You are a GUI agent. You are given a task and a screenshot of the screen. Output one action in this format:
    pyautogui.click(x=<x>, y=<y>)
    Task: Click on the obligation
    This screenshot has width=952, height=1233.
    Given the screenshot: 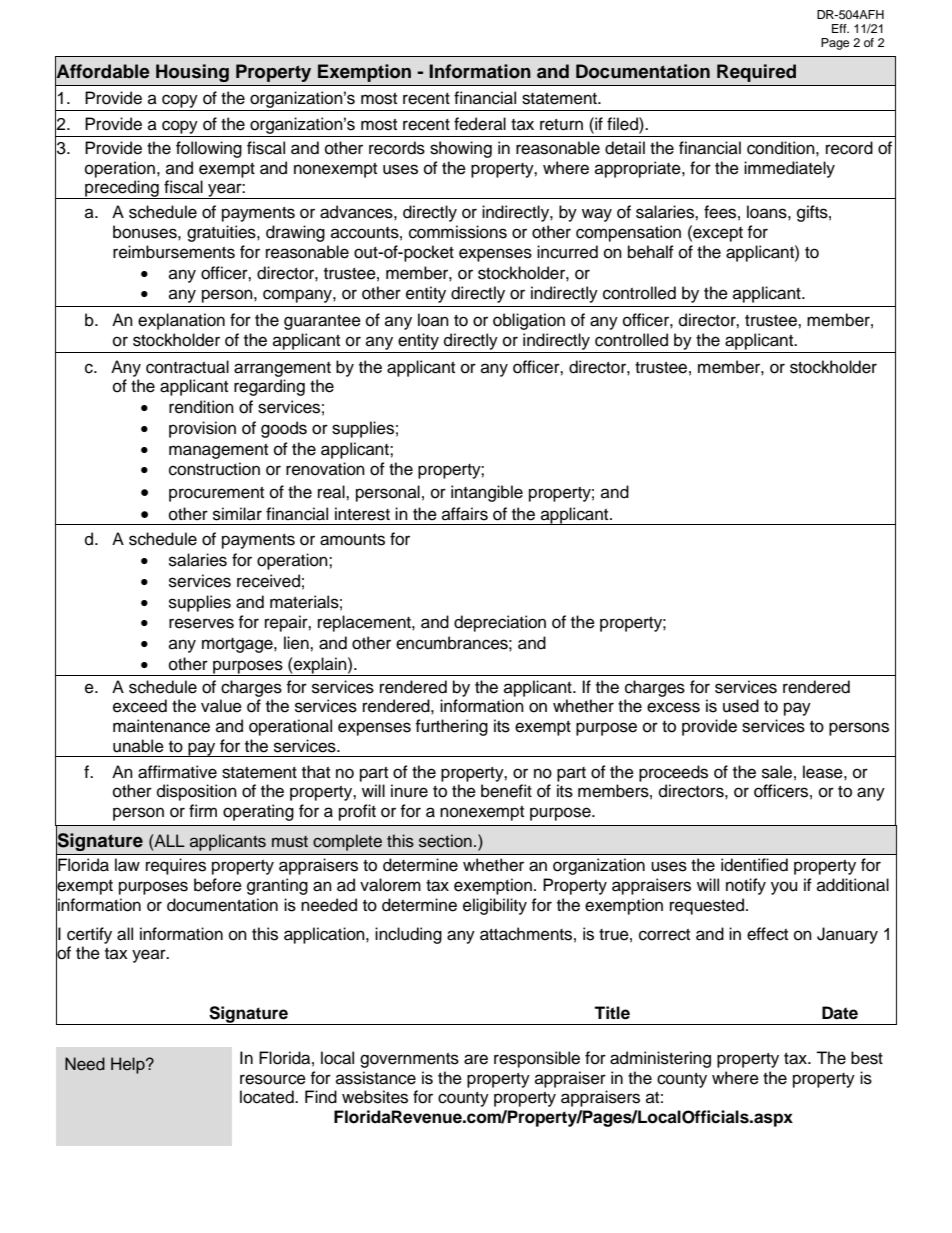 What is the action you would take?
    pyautogui.click(x=529, y=321)
